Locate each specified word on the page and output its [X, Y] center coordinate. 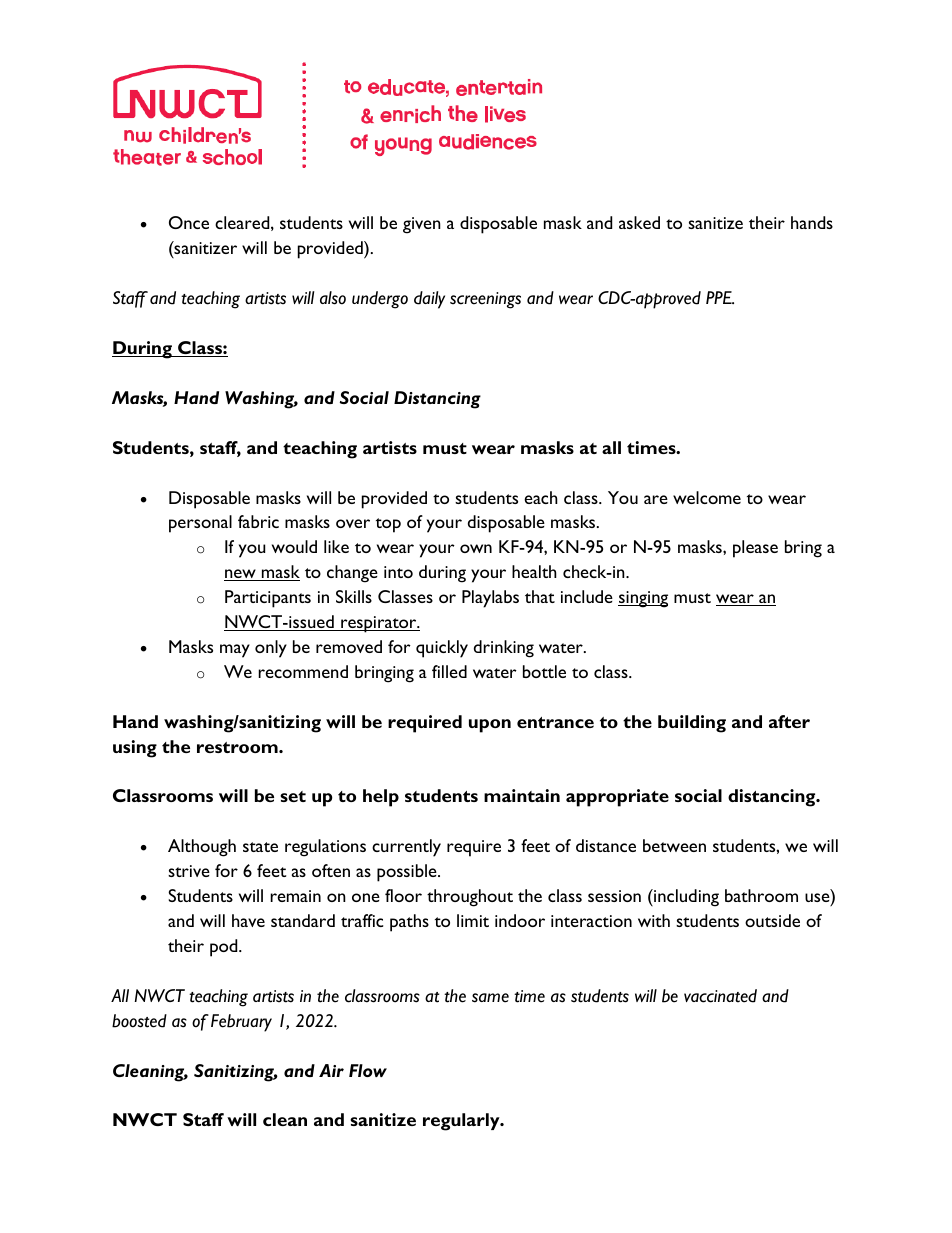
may [235, 651]
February [241, 1023]
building [692, 724]
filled [449, 671]
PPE [720, 297]
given [422, 225]
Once [189, 222]
